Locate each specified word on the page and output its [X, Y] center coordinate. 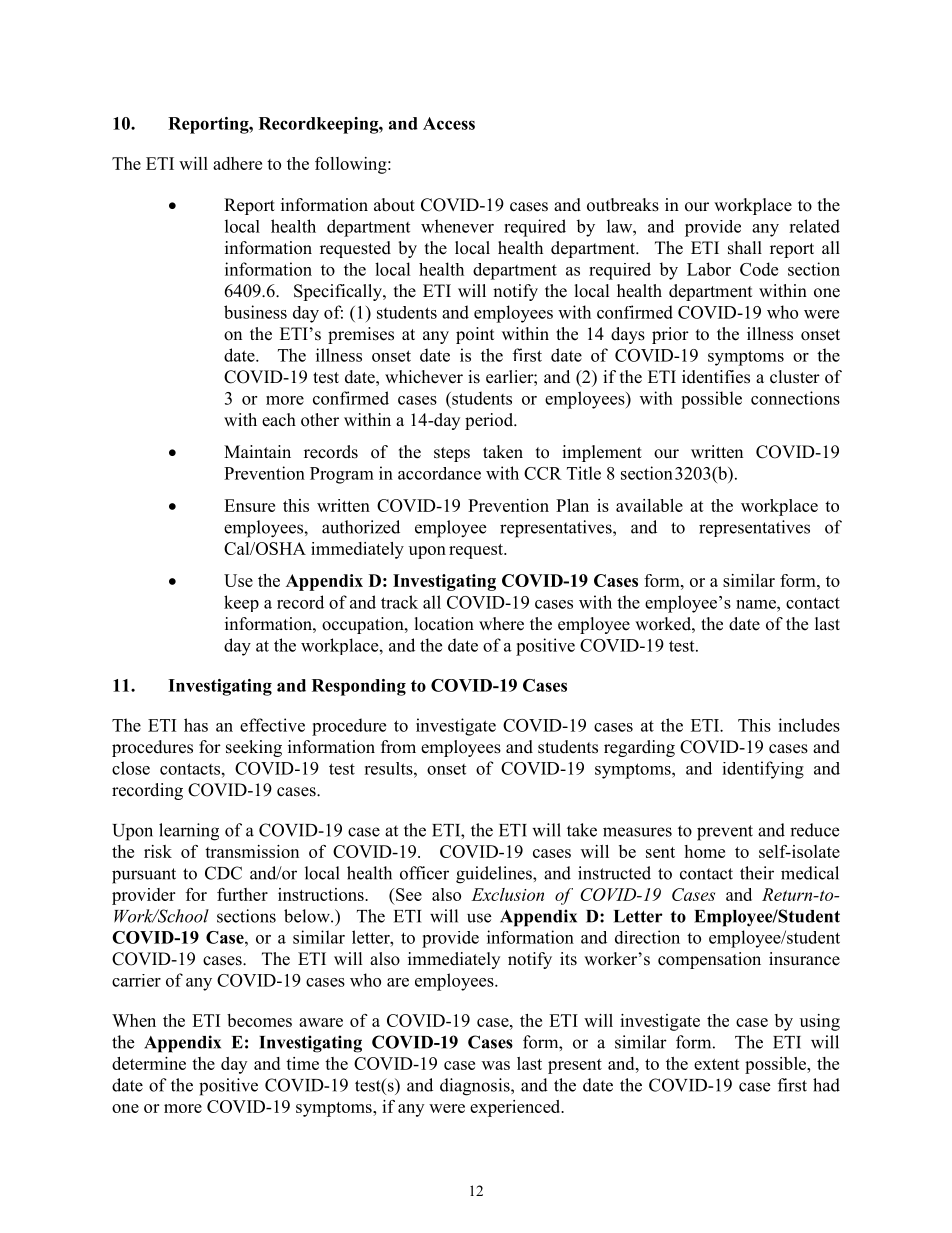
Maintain [257, 451]
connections [795, 398]
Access [449, 123]
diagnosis [476, 1087]
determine [149, 1063]
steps [452, 454]
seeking [254, 748]
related [814, 226]
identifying [763, 770]
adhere [237, 163]
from [398, 747]
